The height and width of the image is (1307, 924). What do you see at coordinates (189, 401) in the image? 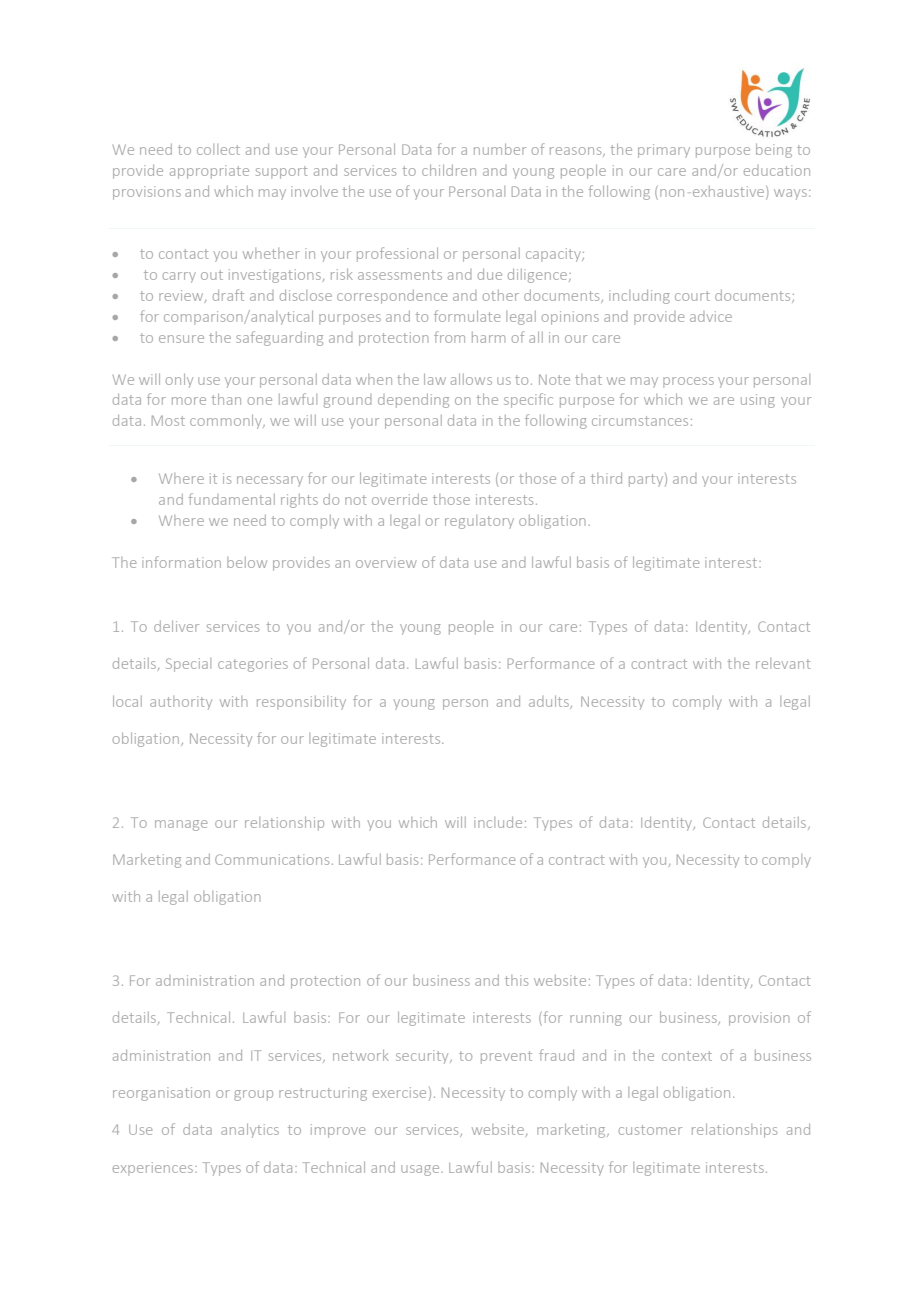
I see `more` at bounding box center [189, 401].
